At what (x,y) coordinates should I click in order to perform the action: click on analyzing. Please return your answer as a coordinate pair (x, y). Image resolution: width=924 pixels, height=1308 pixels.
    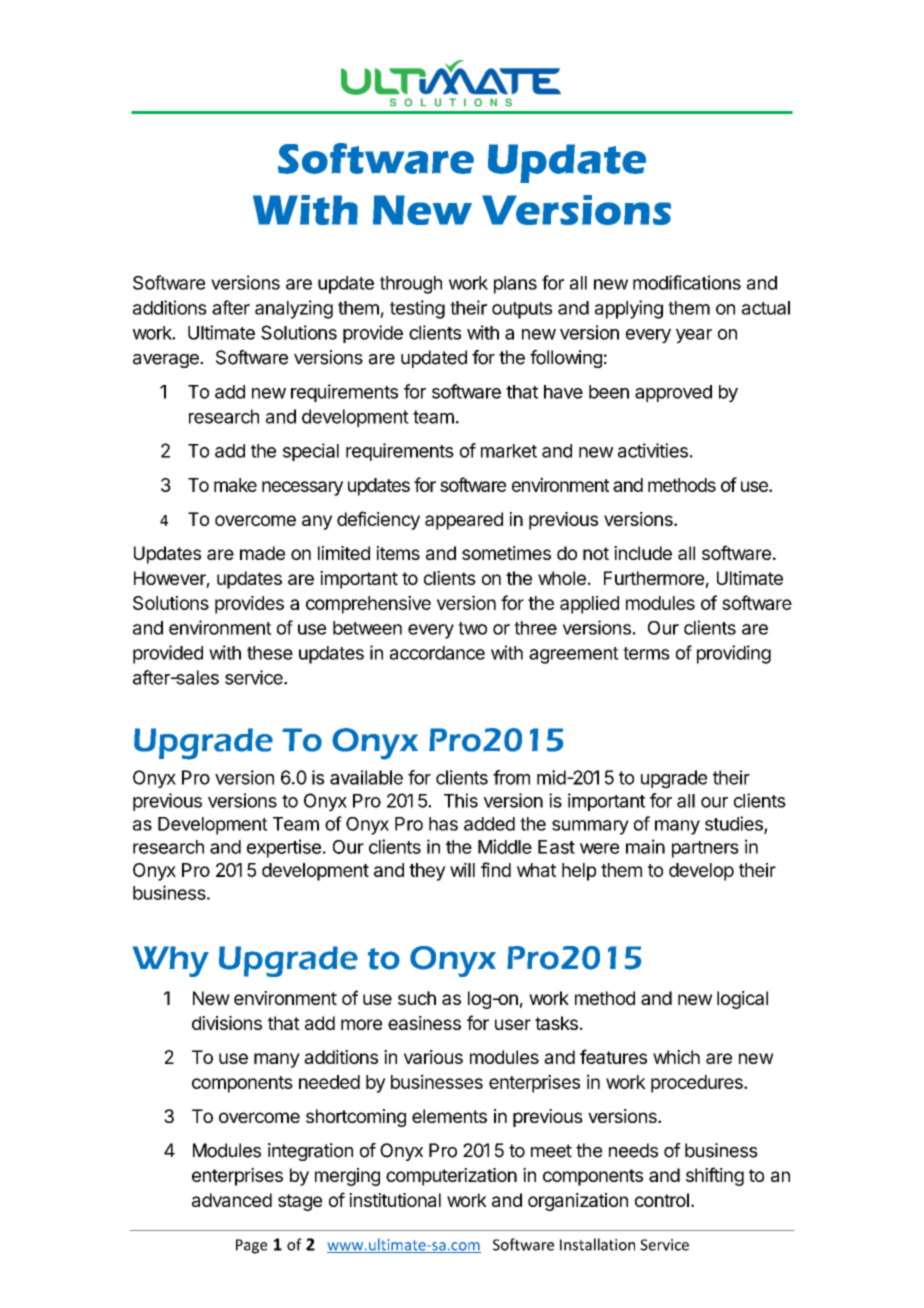
    Looking at the image, I should click on (294, 309).
